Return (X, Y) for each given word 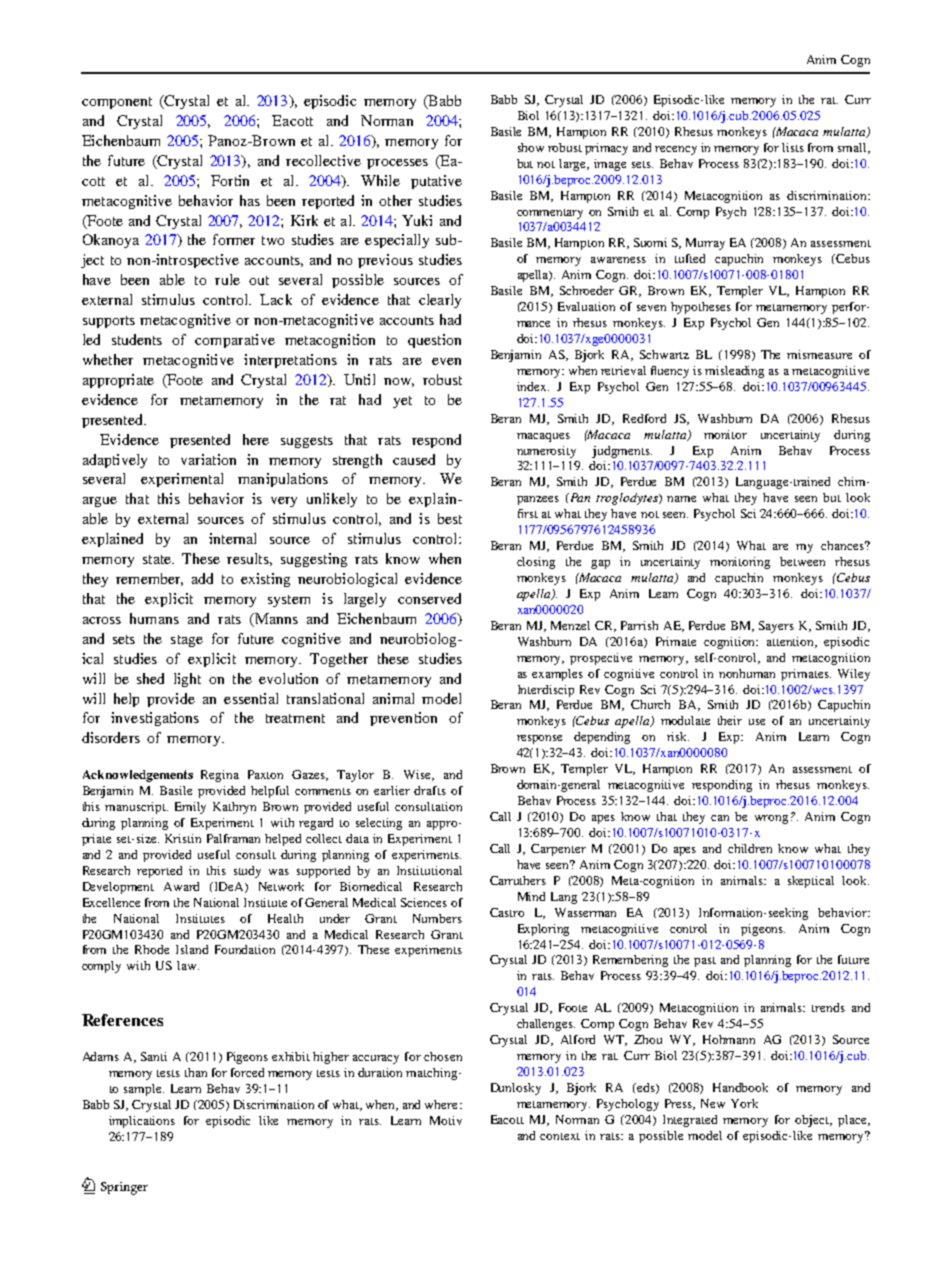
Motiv (446, 1120)
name (681, 499)
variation (208, 459)
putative (436, 182)
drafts (430, 790)
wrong (771, 819)
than (196, 1072)
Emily (190, 808)
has (250, 200)
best (450, 518)
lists (793, 147)
